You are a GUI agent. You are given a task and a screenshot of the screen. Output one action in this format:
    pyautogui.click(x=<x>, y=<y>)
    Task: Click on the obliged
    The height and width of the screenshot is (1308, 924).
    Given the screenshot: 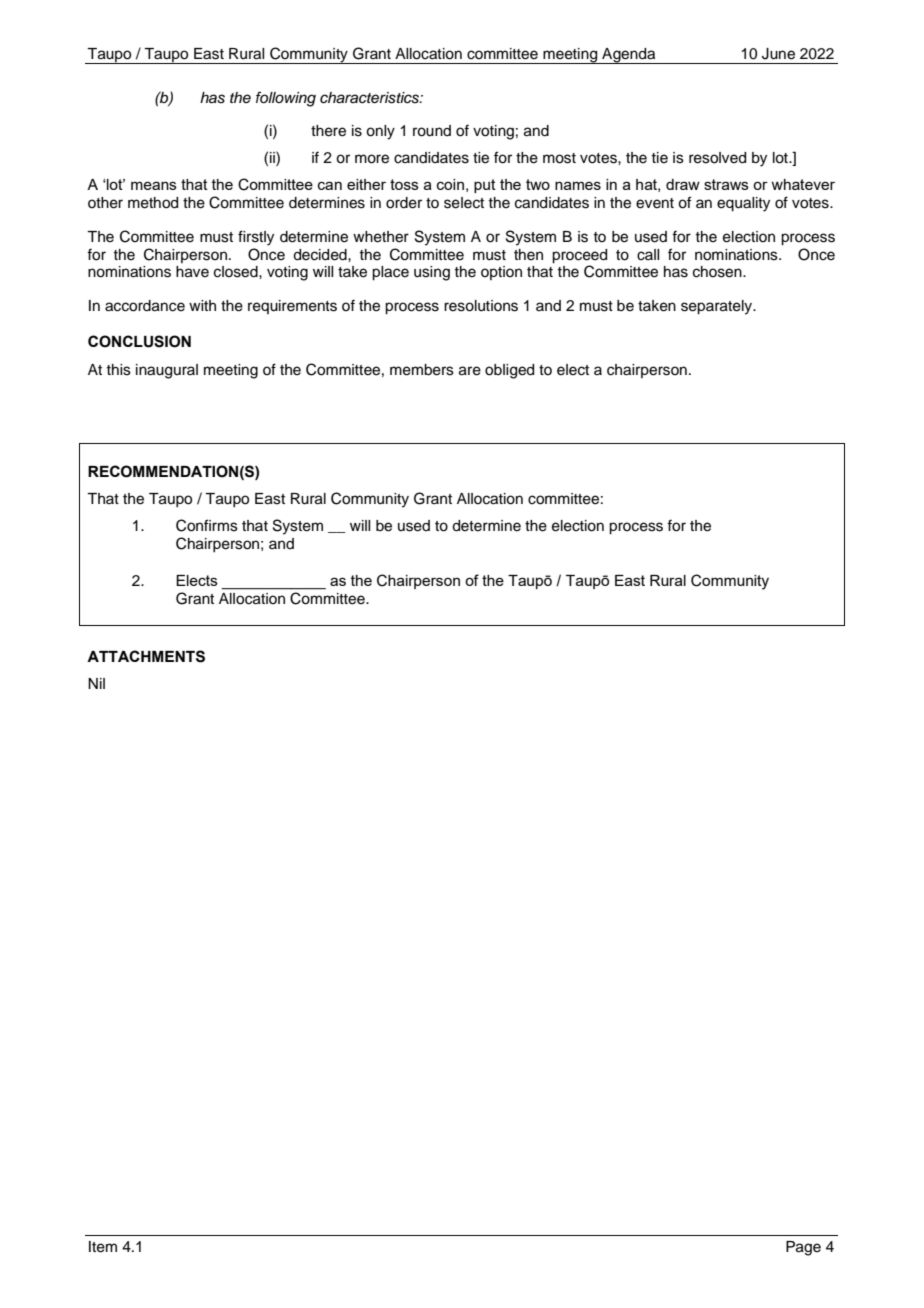 What is the action you would take?
    pyautogui.click(x=509, y=371)
